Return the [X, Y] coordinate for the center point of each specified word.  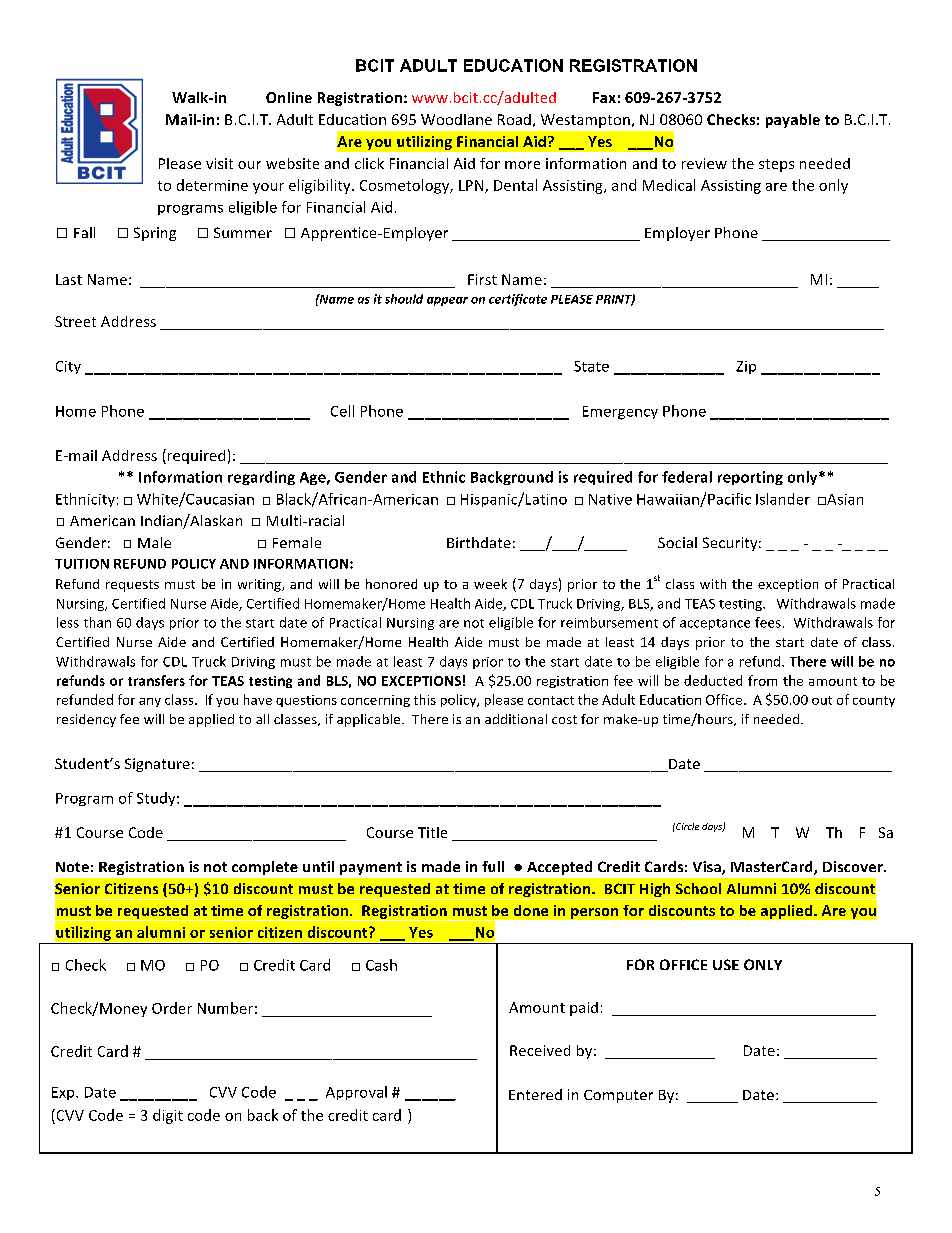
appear [447, 301]
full [493, 866]
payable [793, 121]
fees [768, 622]
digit [168, 1116]
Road [514, 119]
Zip [746, 367]
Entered [535, 1094]
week [490, 584]
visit [219, 163]
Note [72, 867]
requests [132, 586]
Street [75, 321]
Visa [708, 868]
